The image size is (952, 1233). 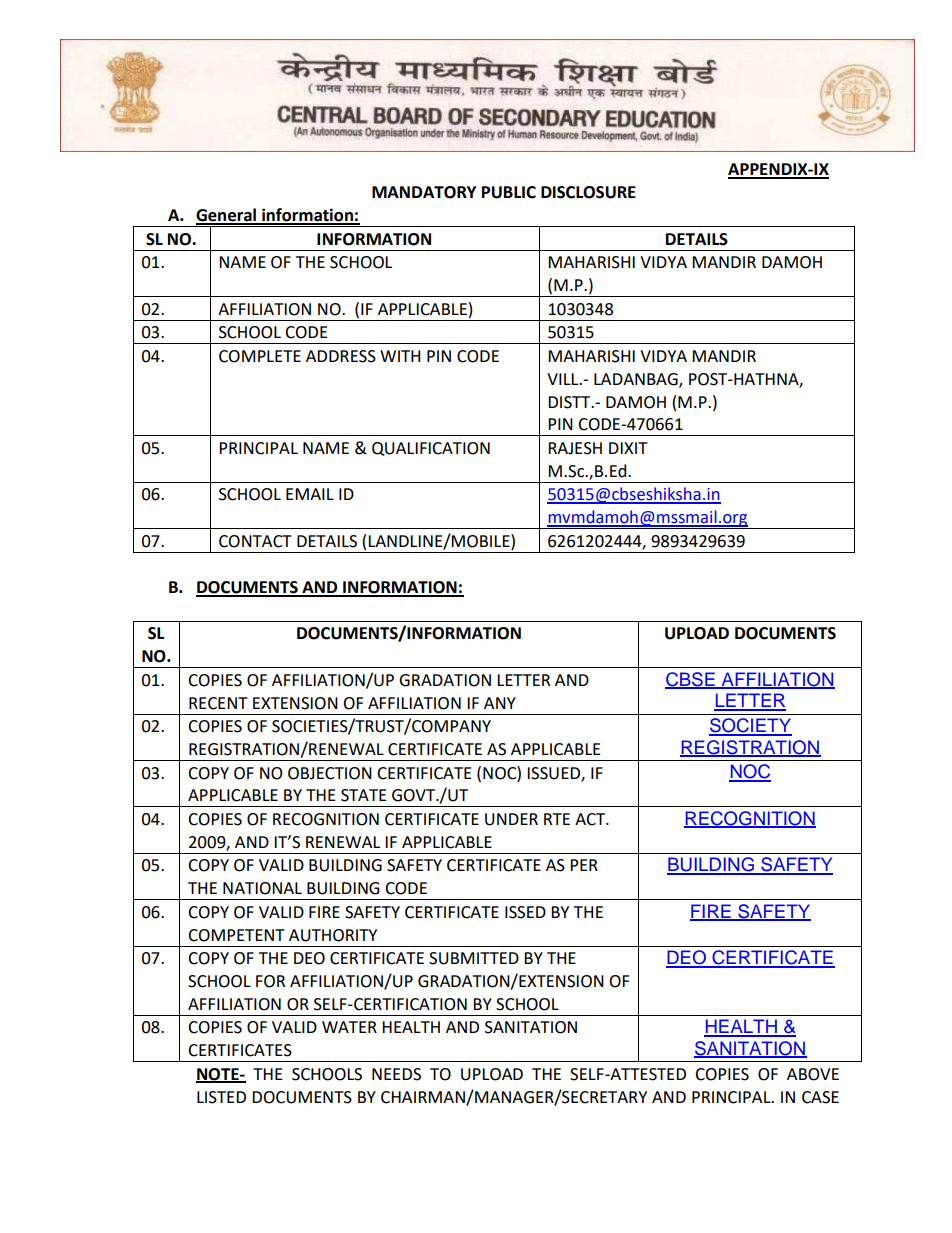 What do you see at coordinates (628, 448) in the screenshot?
I see `DIXIT` at bounding box center [628, 448].
